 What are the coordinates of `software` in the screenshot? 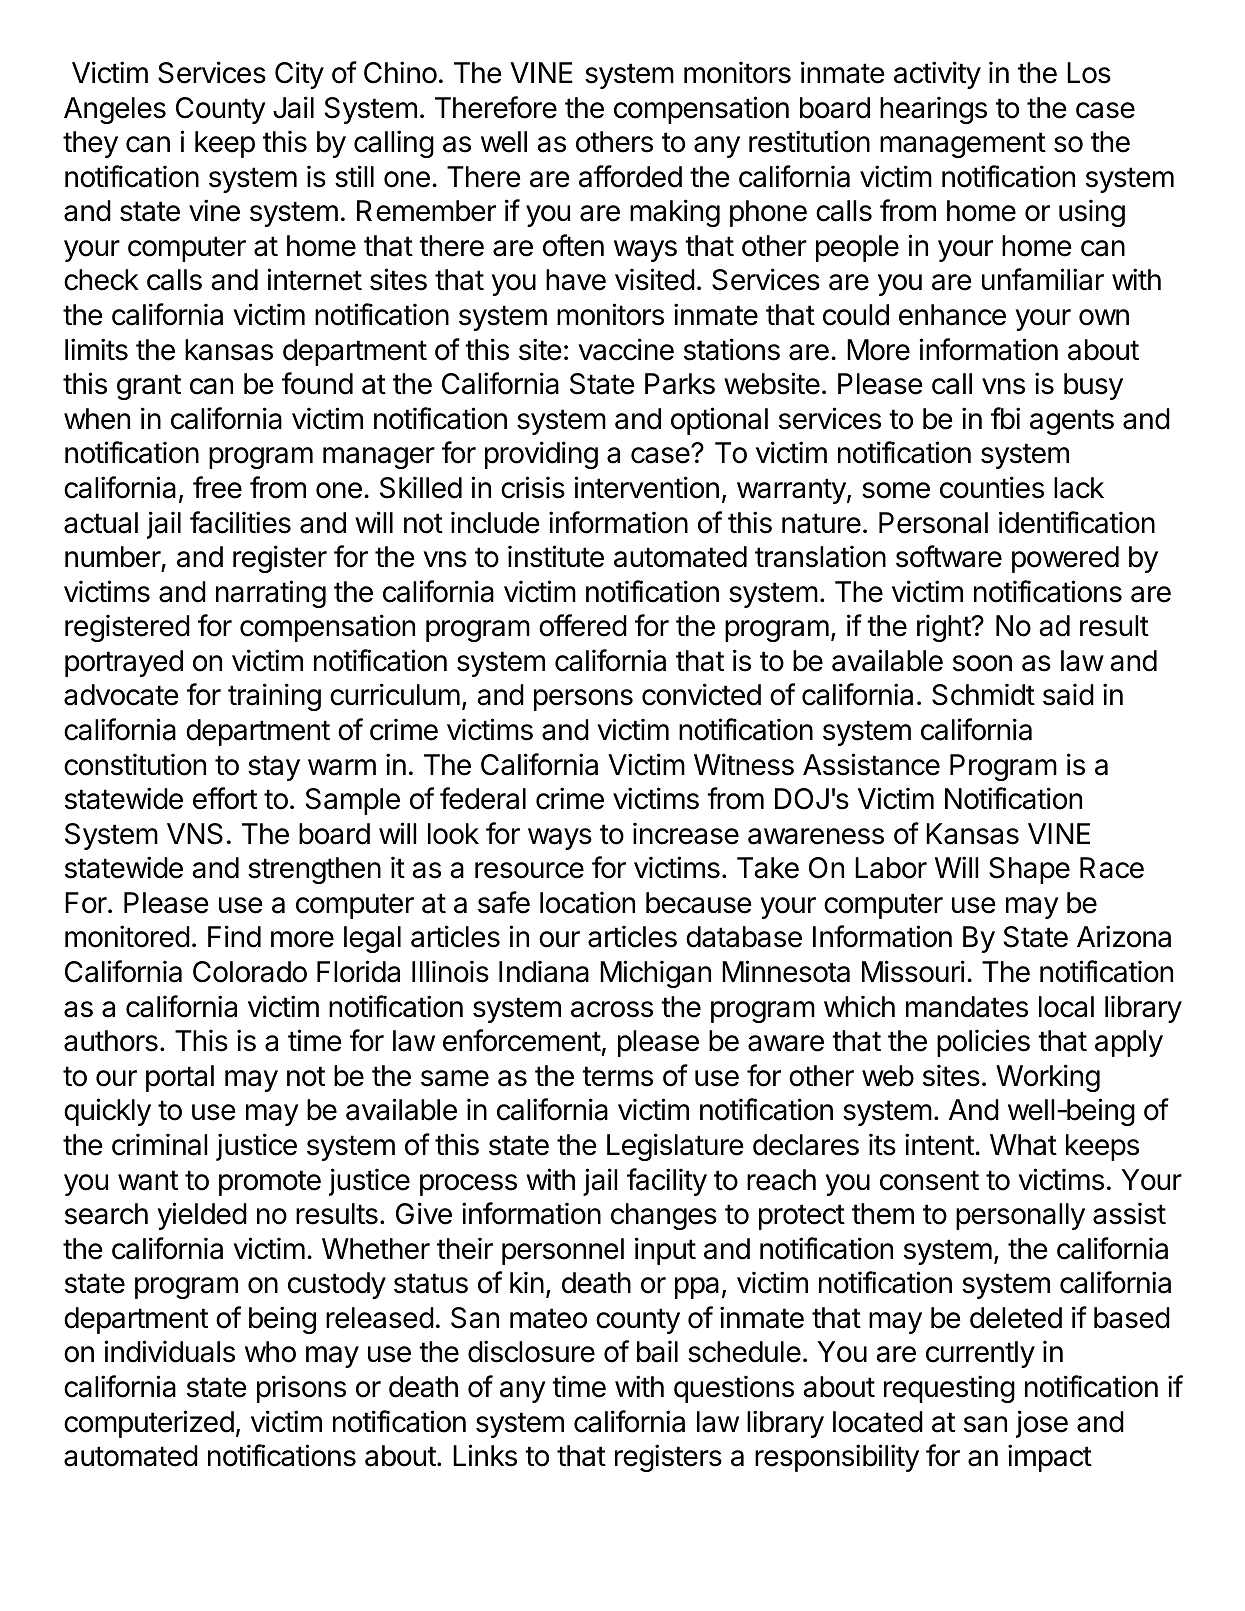 It's located at (949, 556).
